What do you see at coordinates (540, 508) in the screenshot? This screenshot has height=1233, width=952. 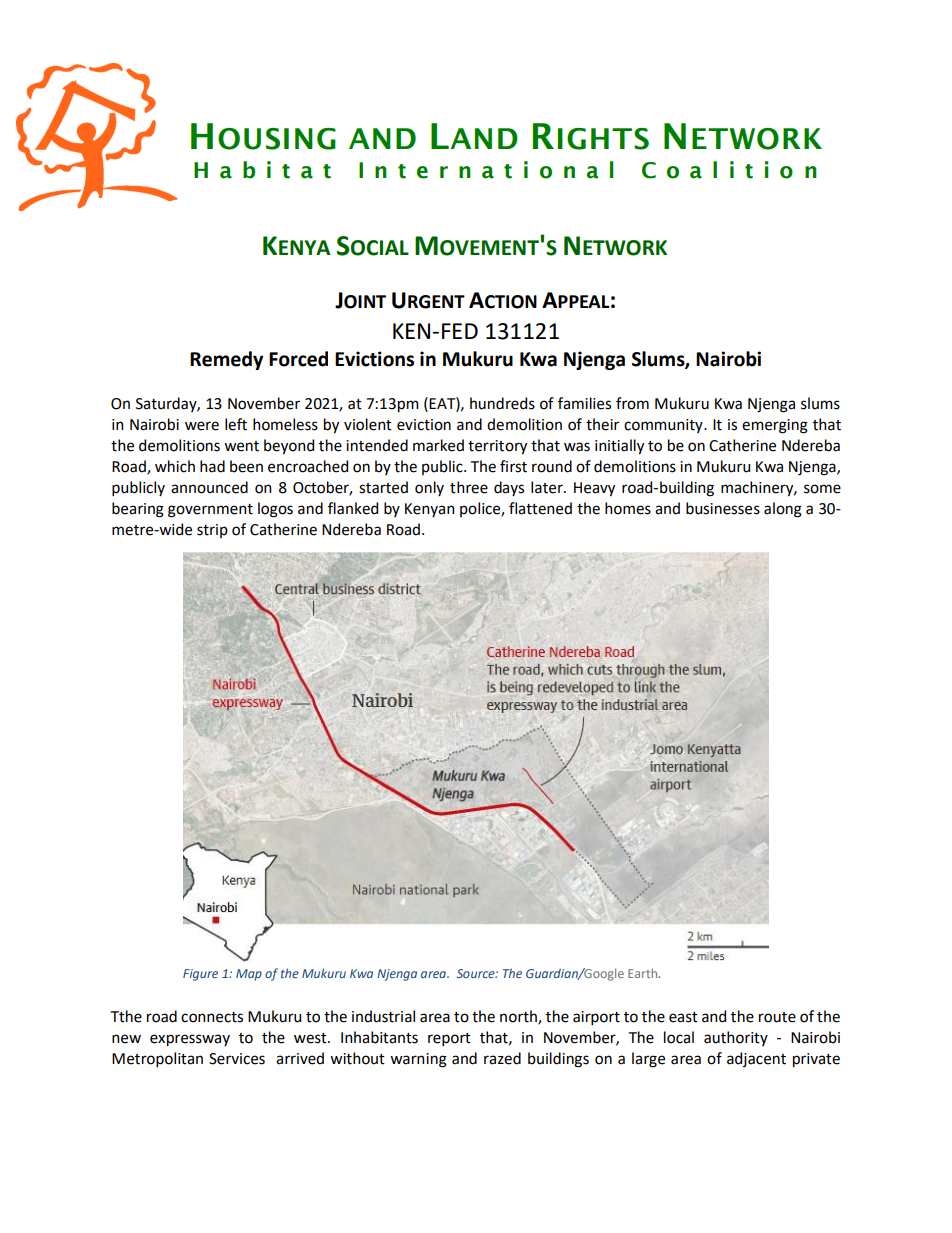 I see `flattened` at bounding box center [540, 508].
